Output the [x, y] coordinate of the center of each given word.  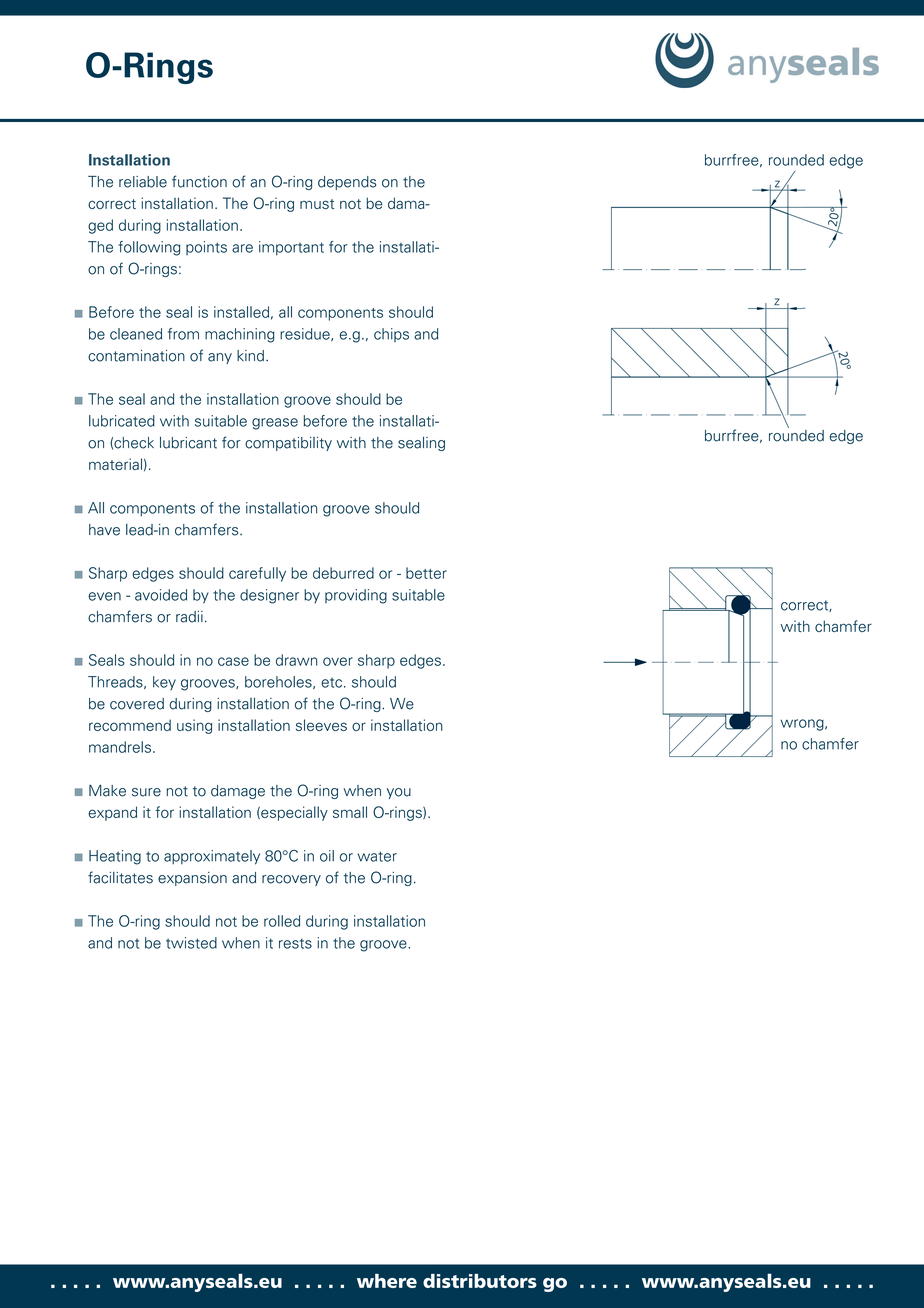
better [426, 573]
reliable [143, 182]
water [377, 856]
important [291, 248]
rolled [282, 921]
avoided [161, 595]
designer [269, 596]
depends [347, 183]
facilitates [120, 877]
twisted [191, 943]
